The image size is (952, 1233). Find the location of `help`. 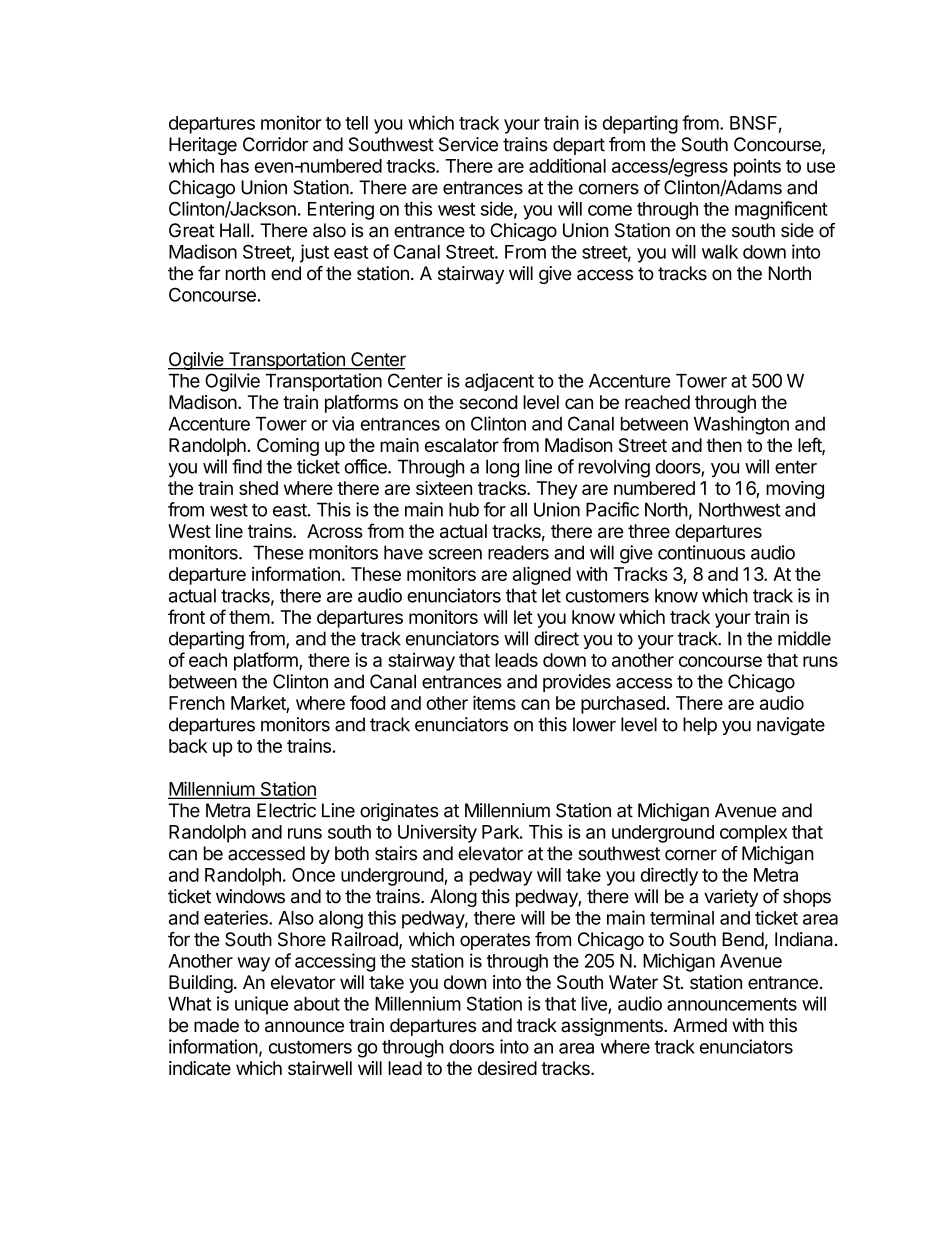

help is located at coordinates (700, 726).
